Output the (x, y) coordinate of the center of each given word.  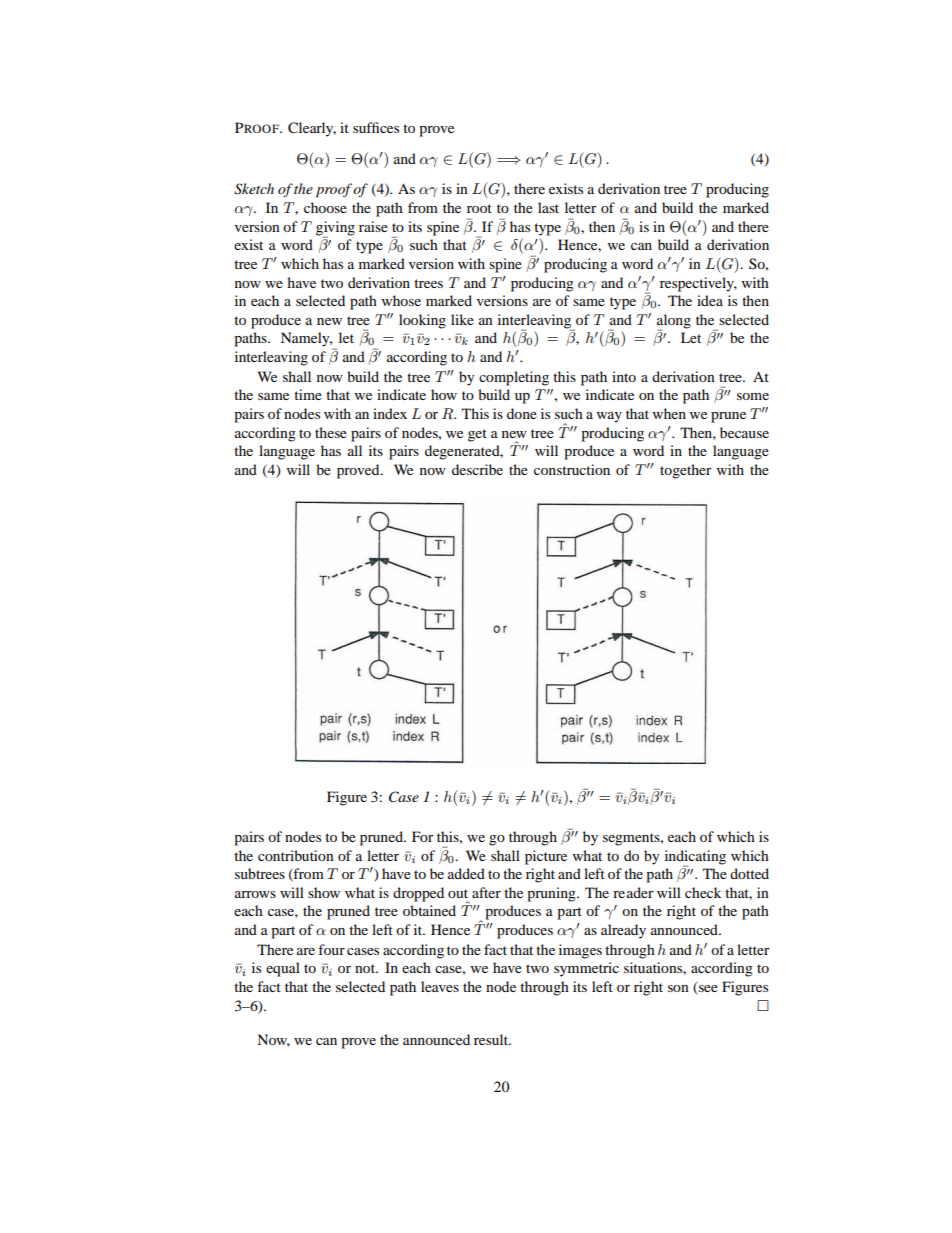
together (686, 471)
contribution (296, 855)
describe (477, 469)
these (331, 432)
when (669, 413)
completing (514, 378)
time (308, 394)
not (366, 968)
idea (710, 300)
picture (546, 857)
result (492, 1039)
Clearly (312, 129)
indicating (695, 857)
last (548, 207)
